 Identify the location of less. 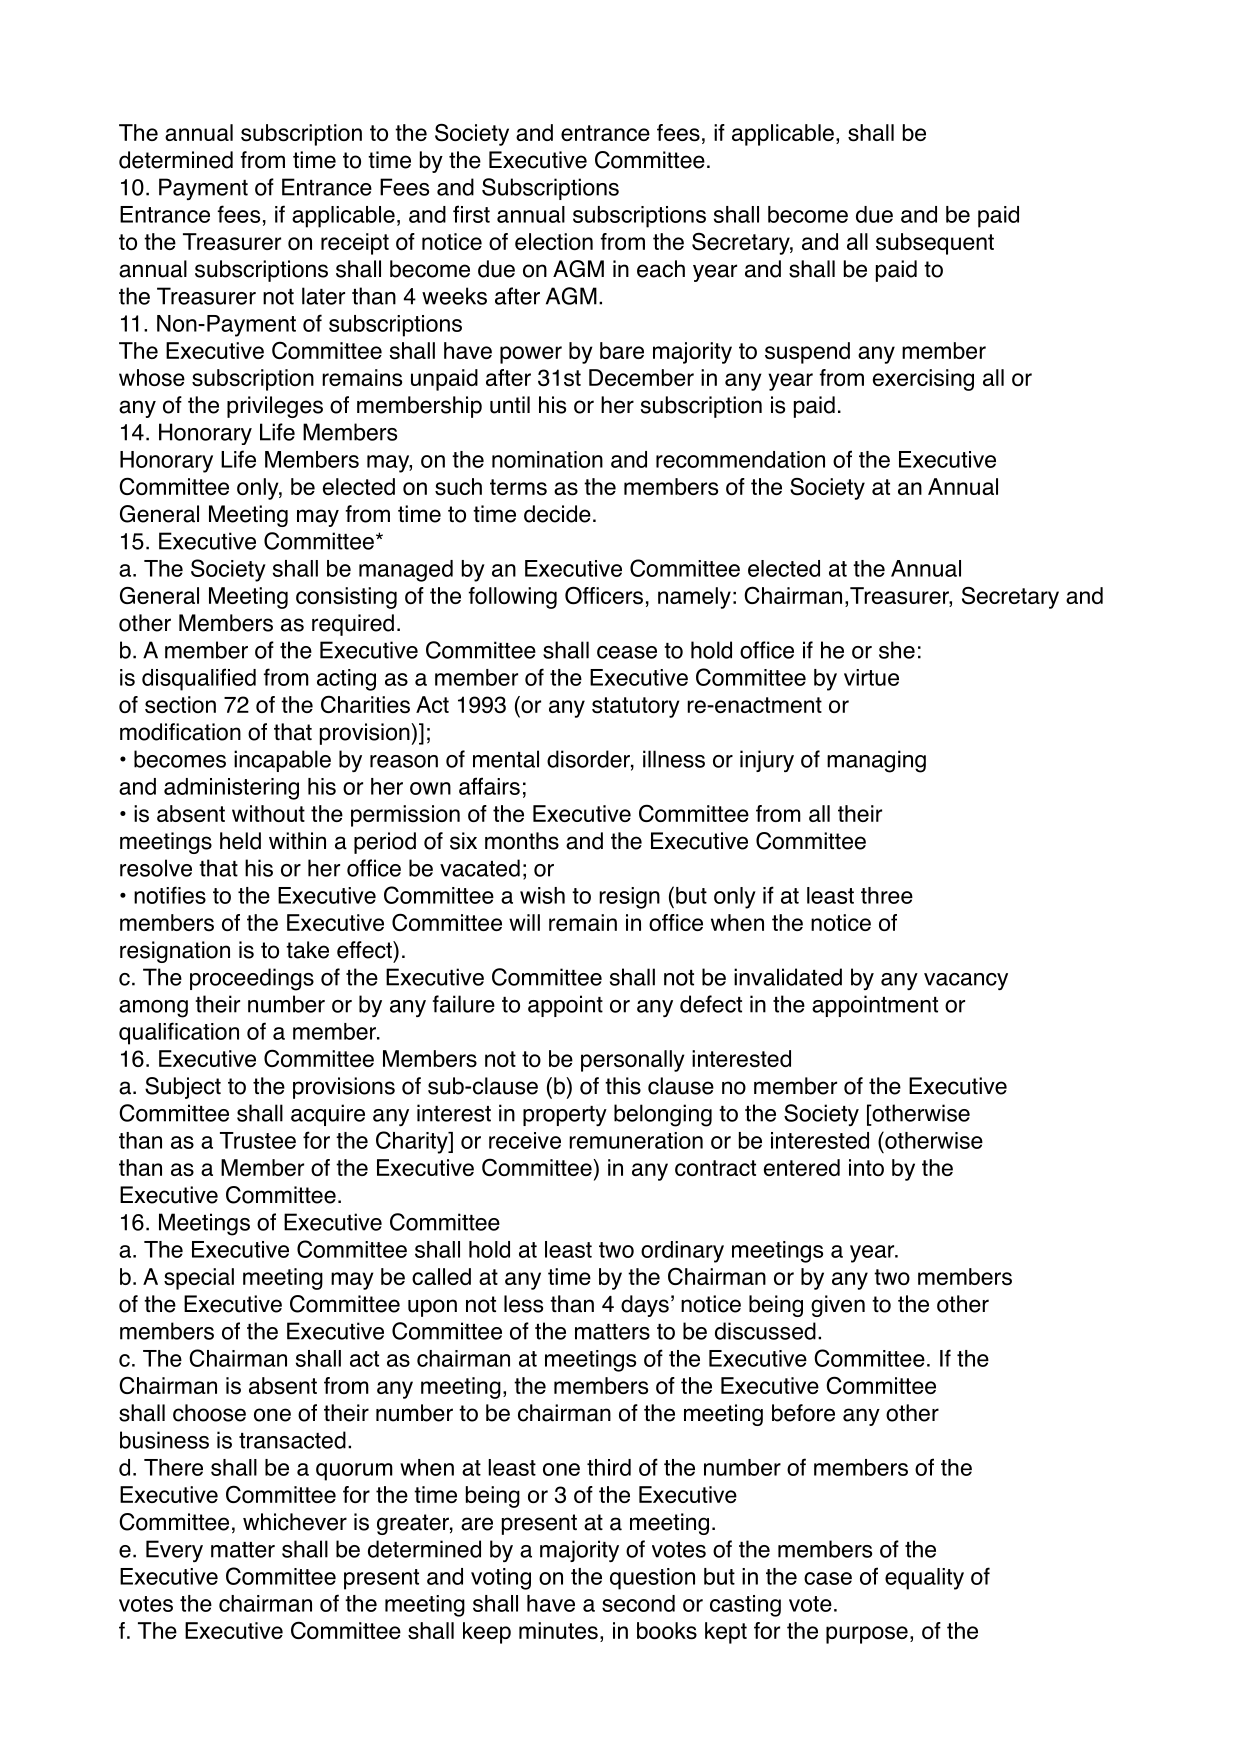
(523, 1304).
